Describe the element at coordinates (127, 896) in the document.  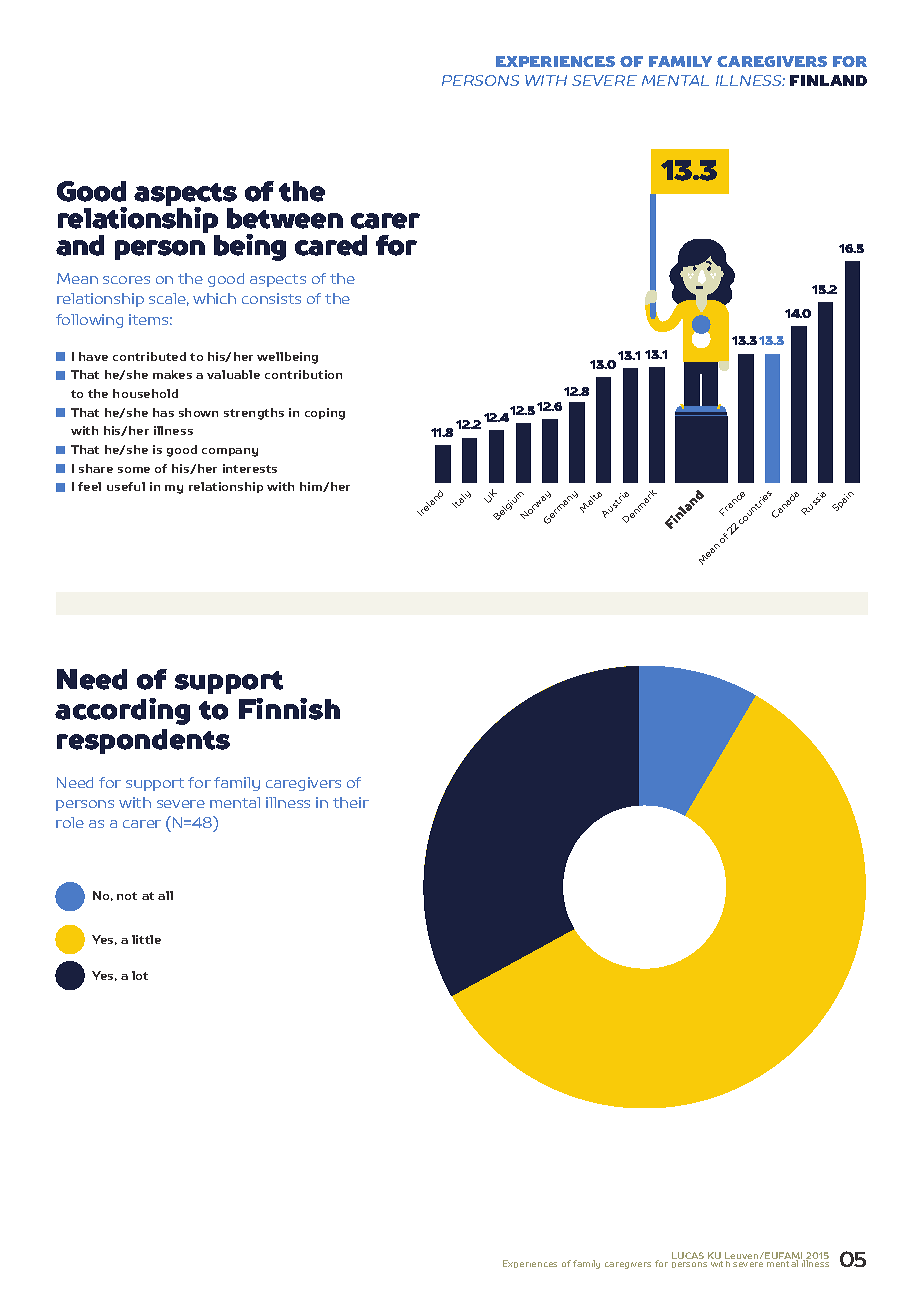
I see `not` at that location.
